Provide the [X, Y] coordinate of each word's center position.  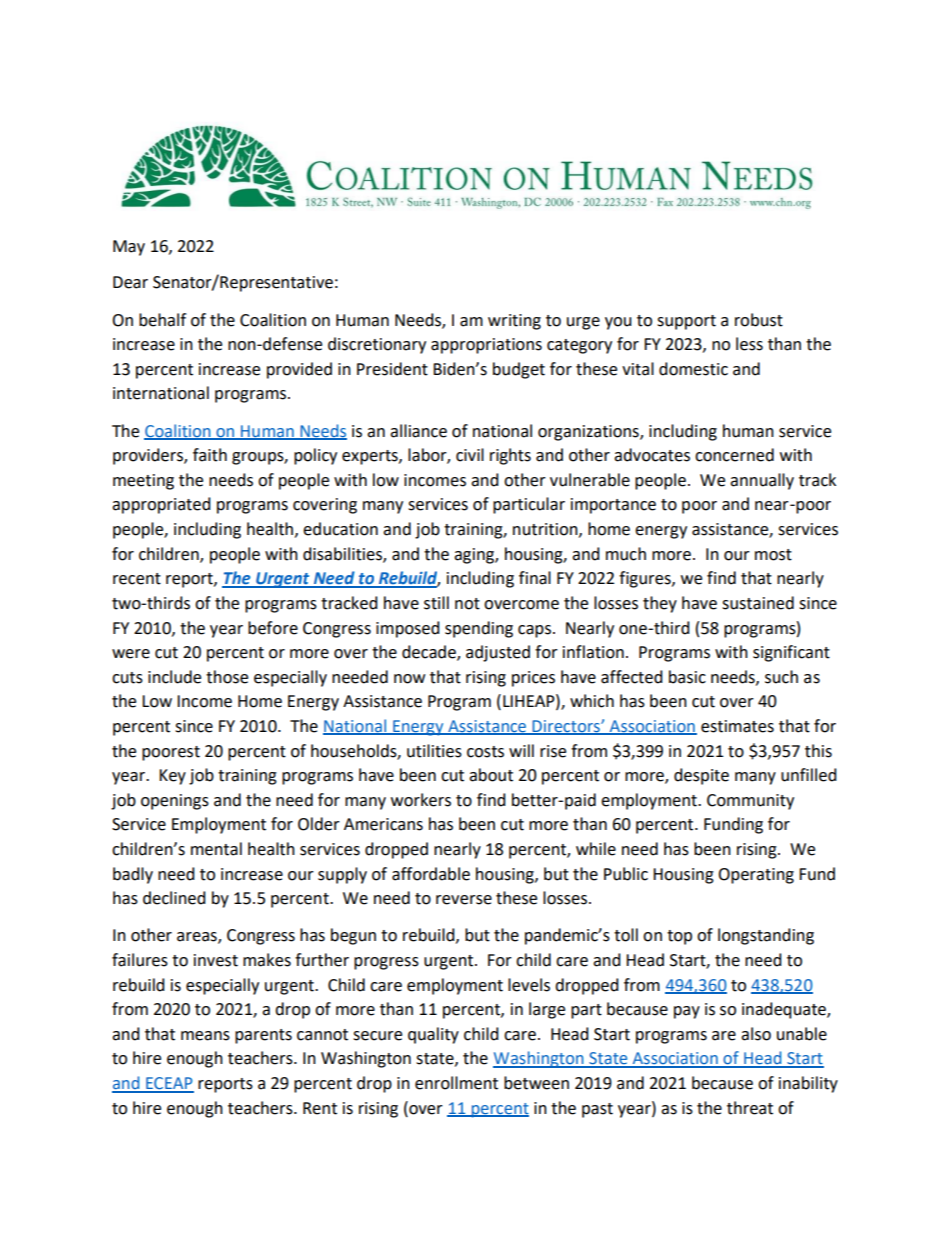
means [205, 1036]
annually [762, 481]
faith [210, 455]
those [227, 677]
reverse [464, 900]
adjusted [498, 653]
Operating [756, 876]
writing [514, 322]
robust [759, 320]
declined [174, 898]
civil [470, 455]
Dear [130, 282]
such [781, 677]
